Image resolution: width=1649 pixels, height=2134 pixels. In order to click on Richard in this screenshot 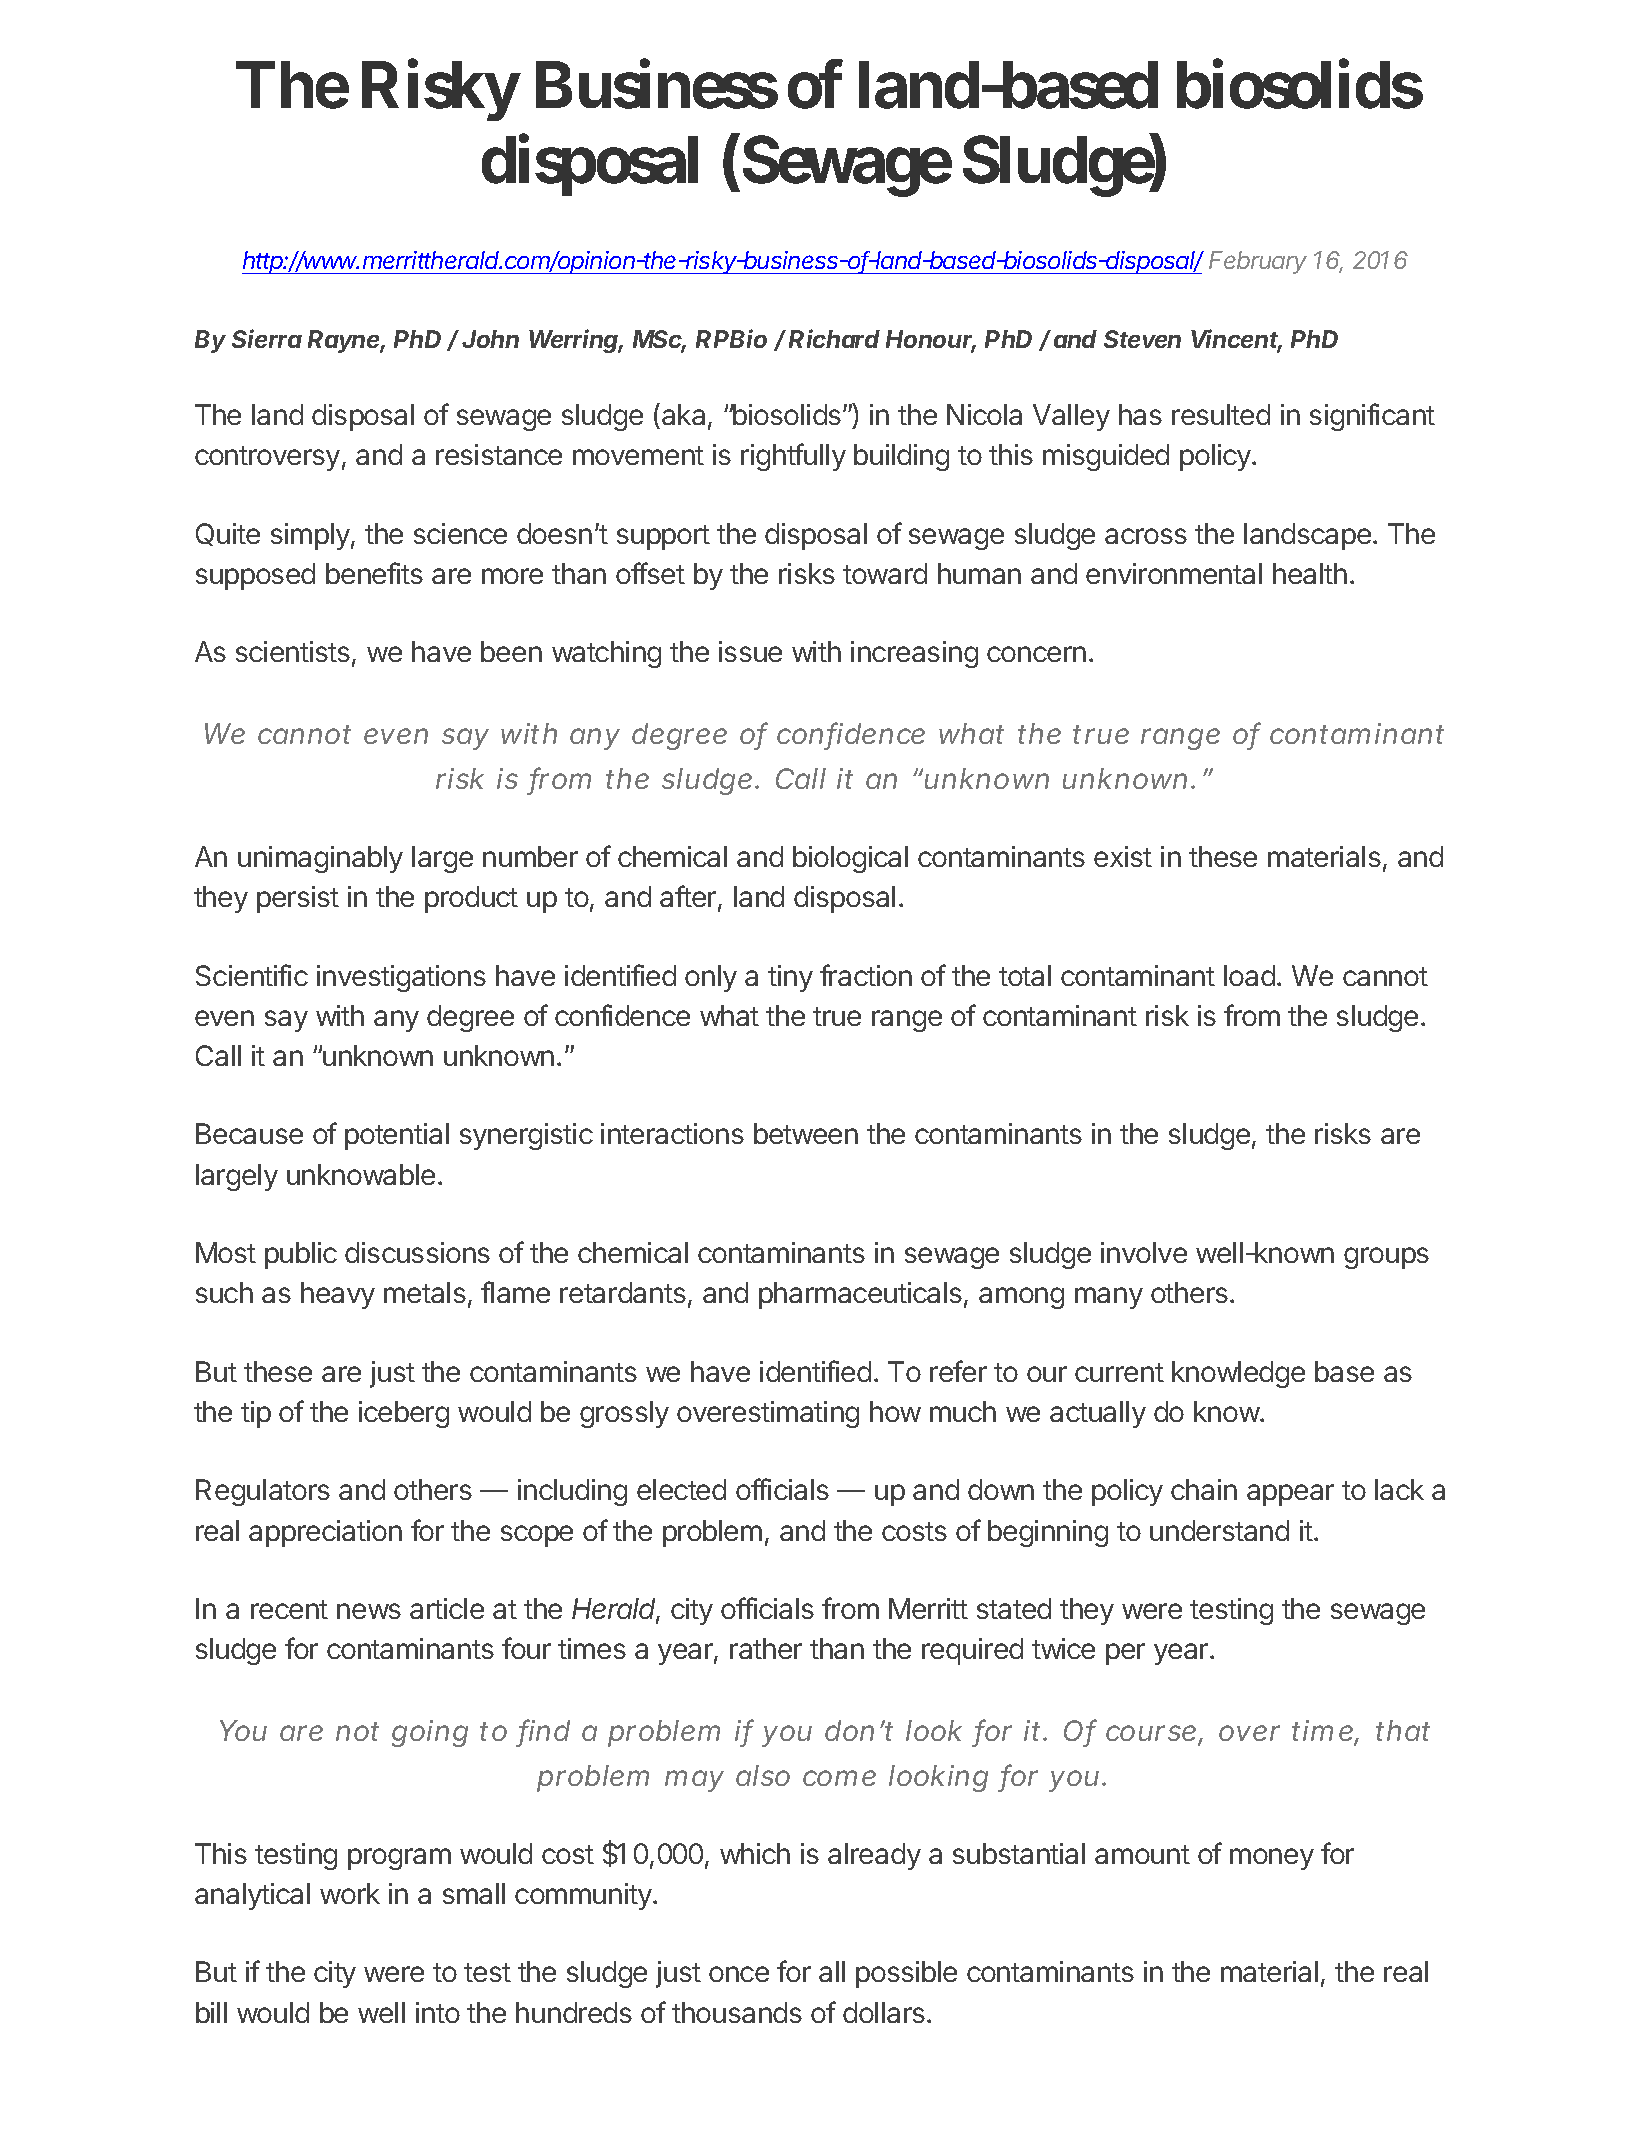, I will do `click(834, 338)`.
